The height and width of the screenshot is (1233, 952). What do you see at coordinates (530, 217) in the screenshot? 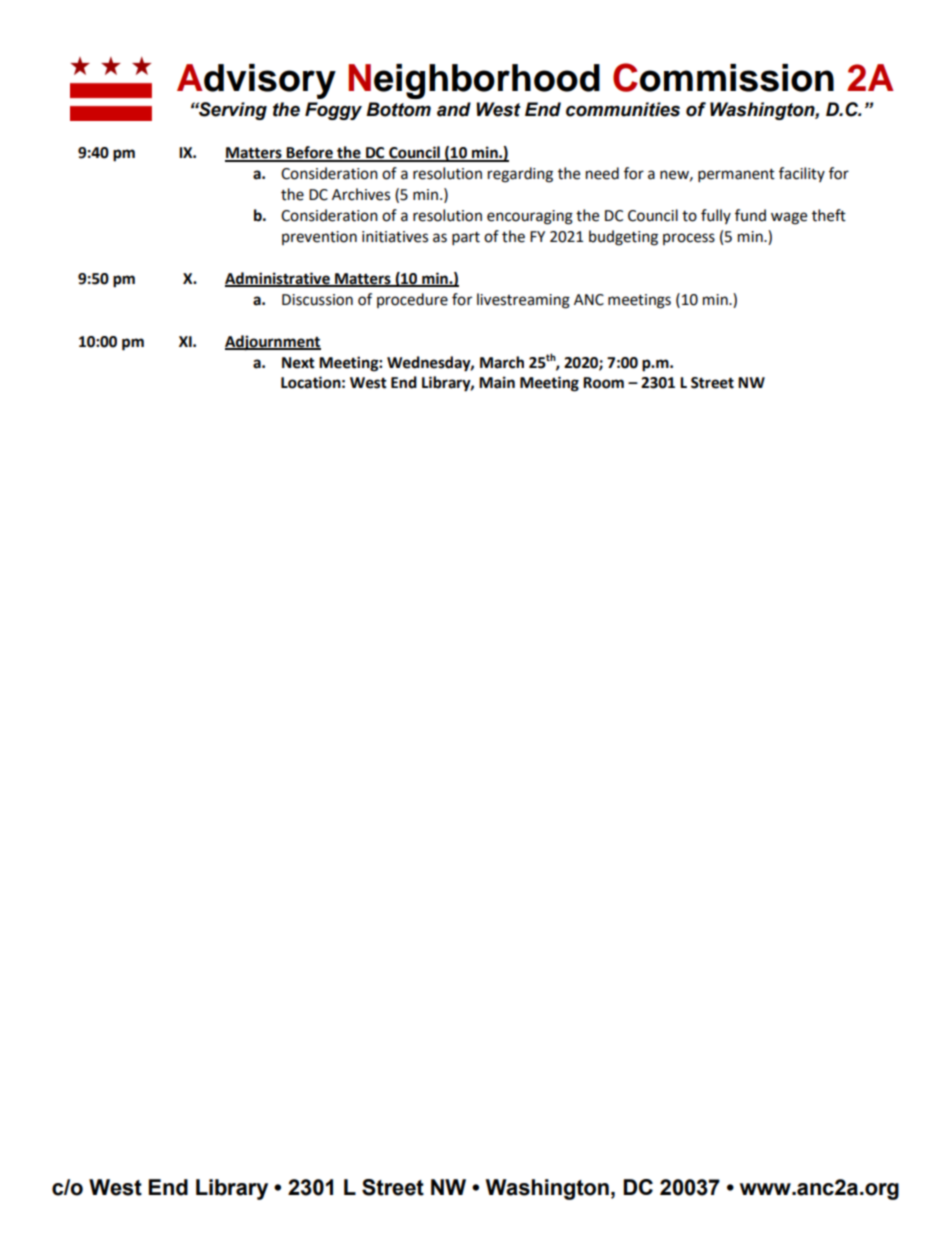
I see `encouraging` at bounding box center [530, 217].
